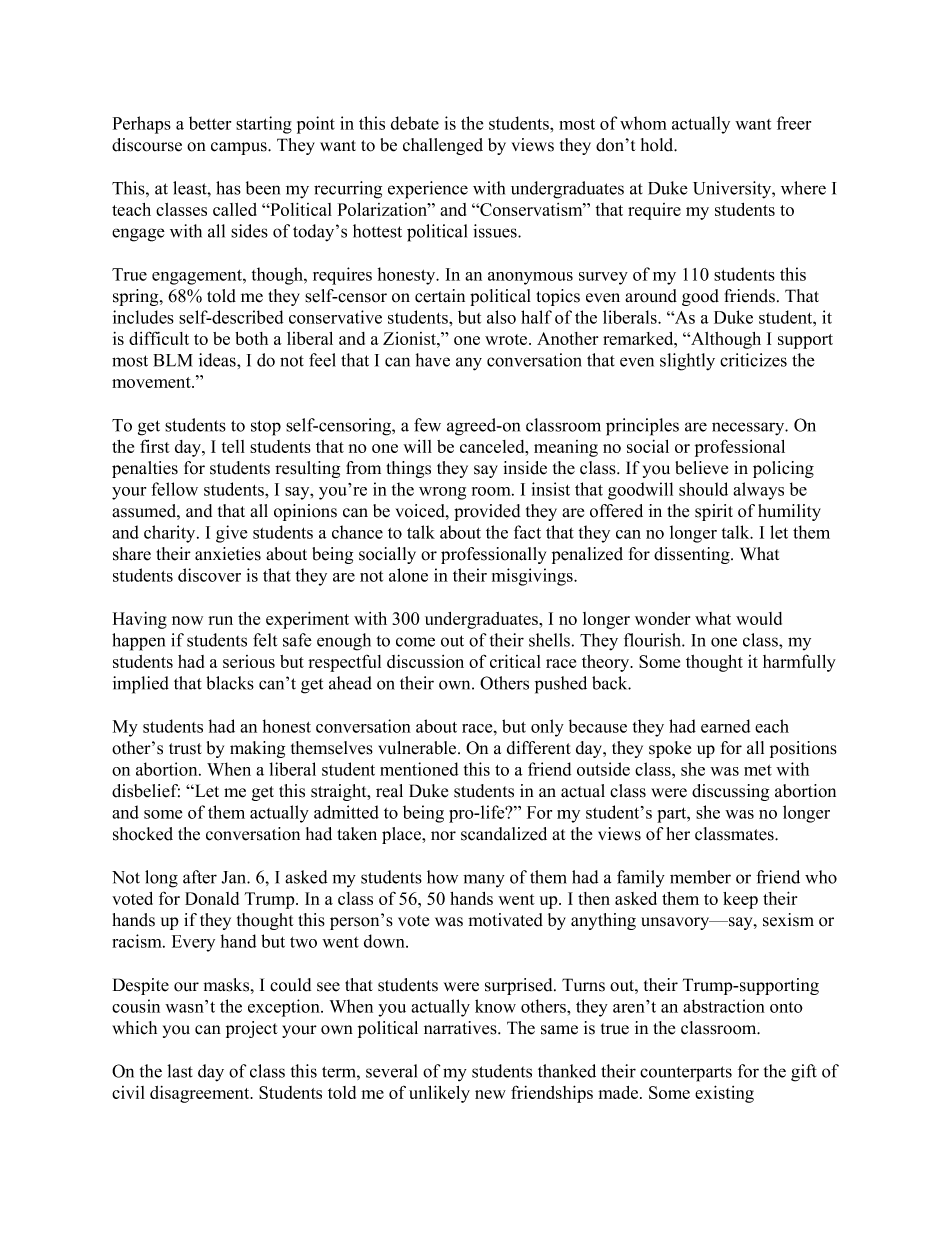  What do you see at coordinates (233, 446) in the image?
I see `tell` at bounding box center [233, 446].
